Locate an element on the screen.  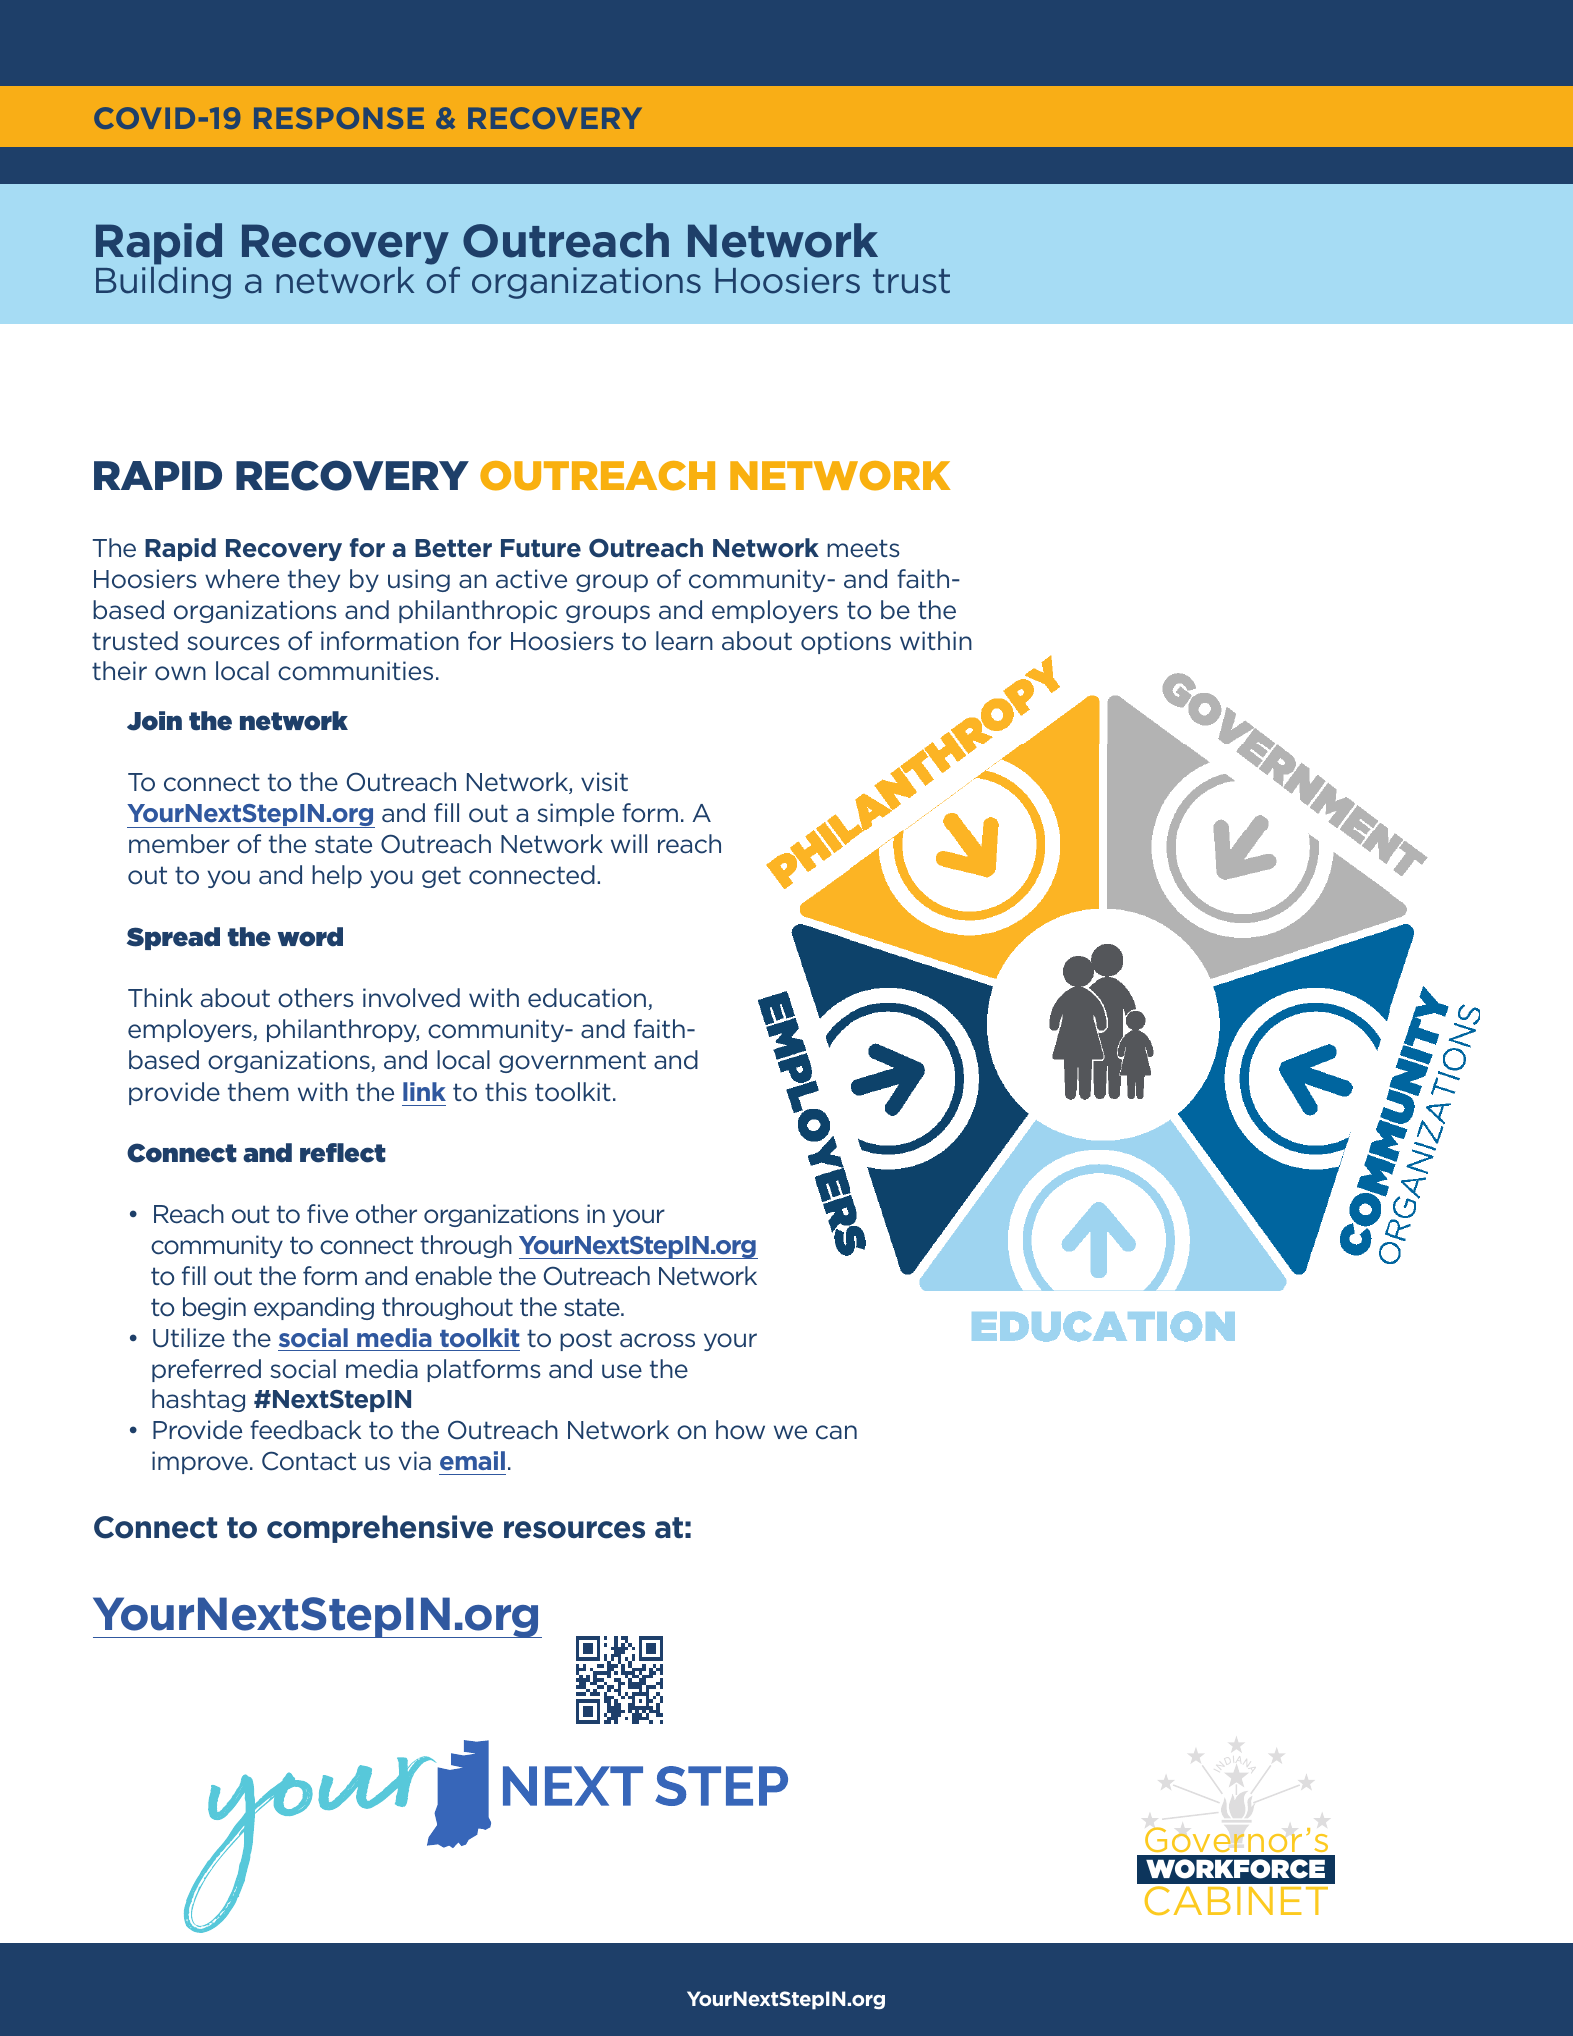
member is located at coordinates (179, 844).
